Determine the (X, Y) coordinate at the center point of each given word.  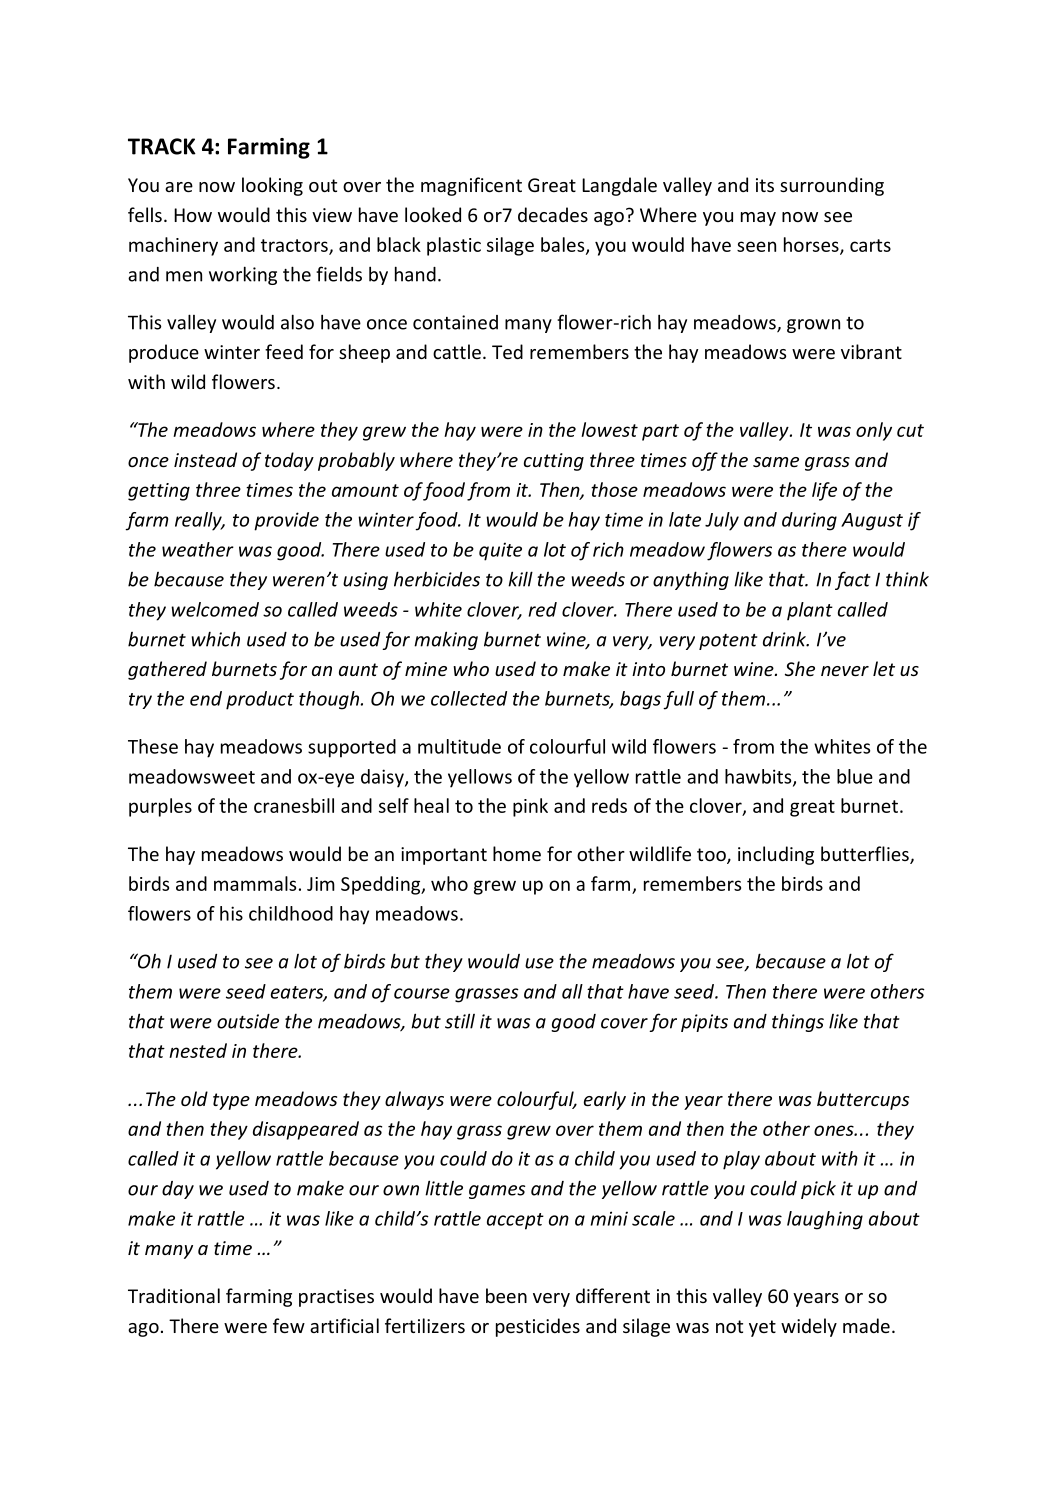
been (506, 1295)
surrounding (832, 186)
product (260, 700)
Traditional (174, 1295)
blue (855, 776)
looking (272, 186)
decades (553, 214)
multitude (459, 746)
